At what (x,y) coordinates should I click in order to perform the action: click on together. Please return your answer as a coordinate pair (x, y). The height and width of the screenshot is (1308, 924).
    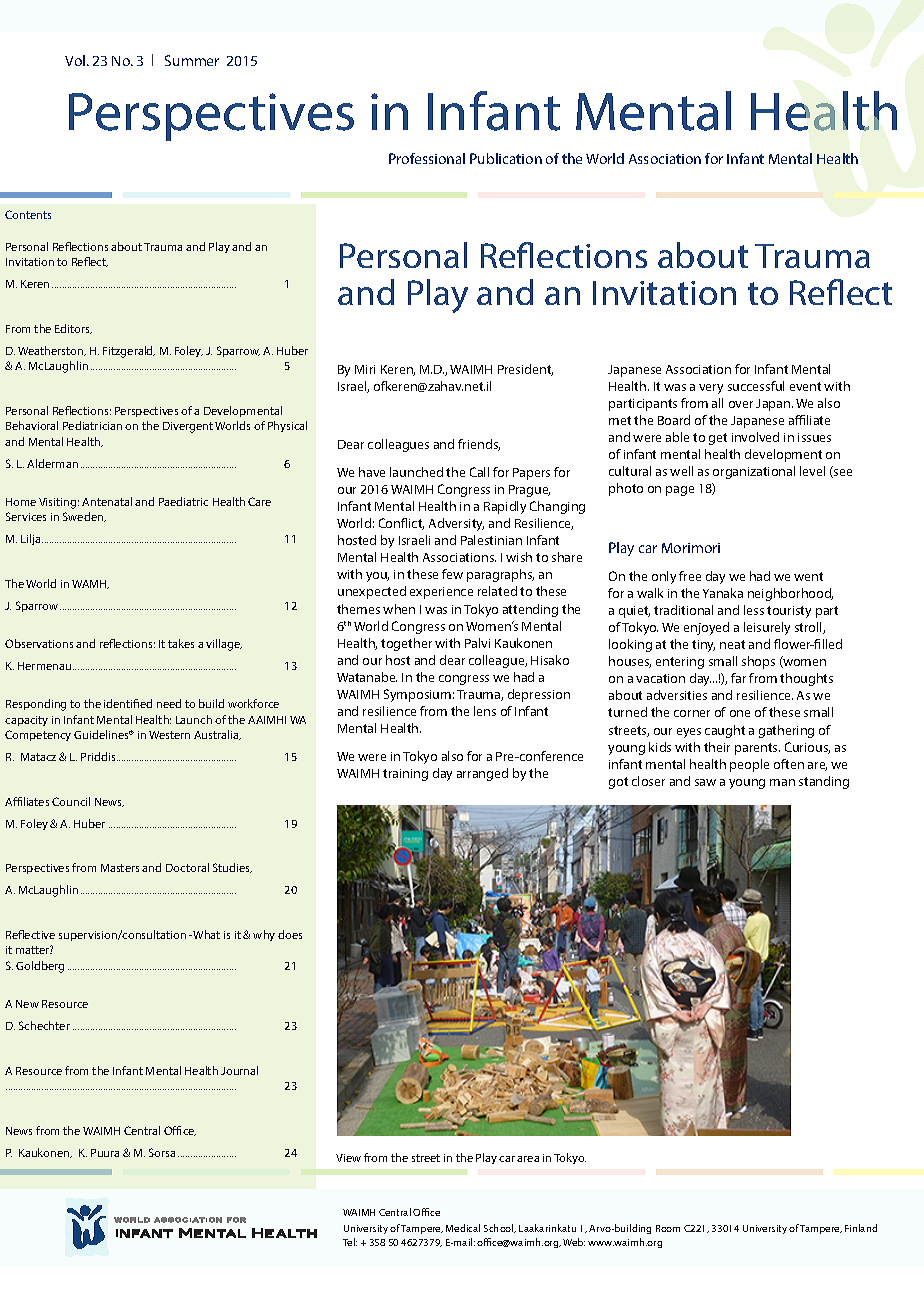
    Looking at the image, I should click on (406, 644).
